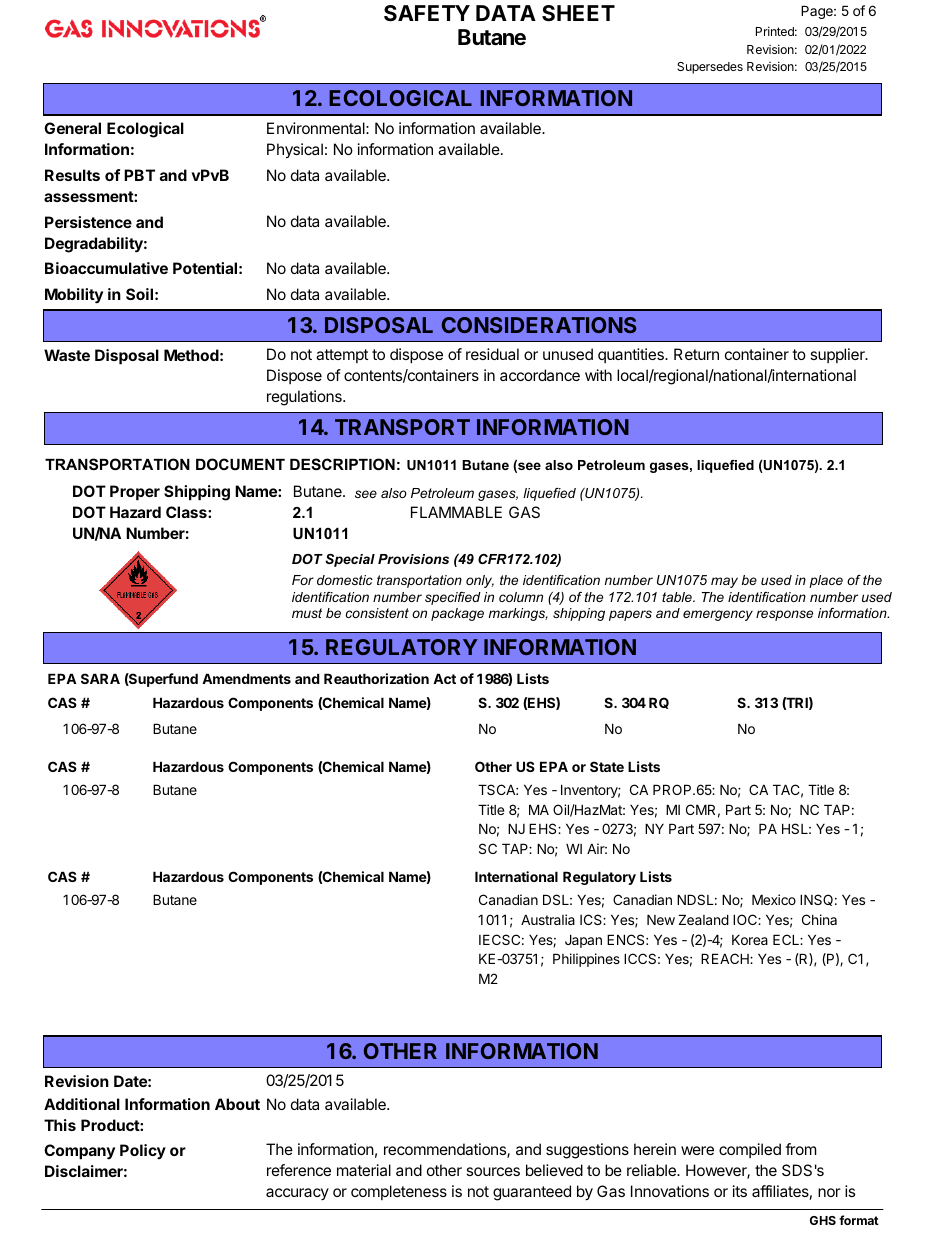 The width and height of the screenshot is (952, 1233). What do you see at coordinates (72, 128) in the screenshot?
I see `General` at bounding box center [72, 128].
